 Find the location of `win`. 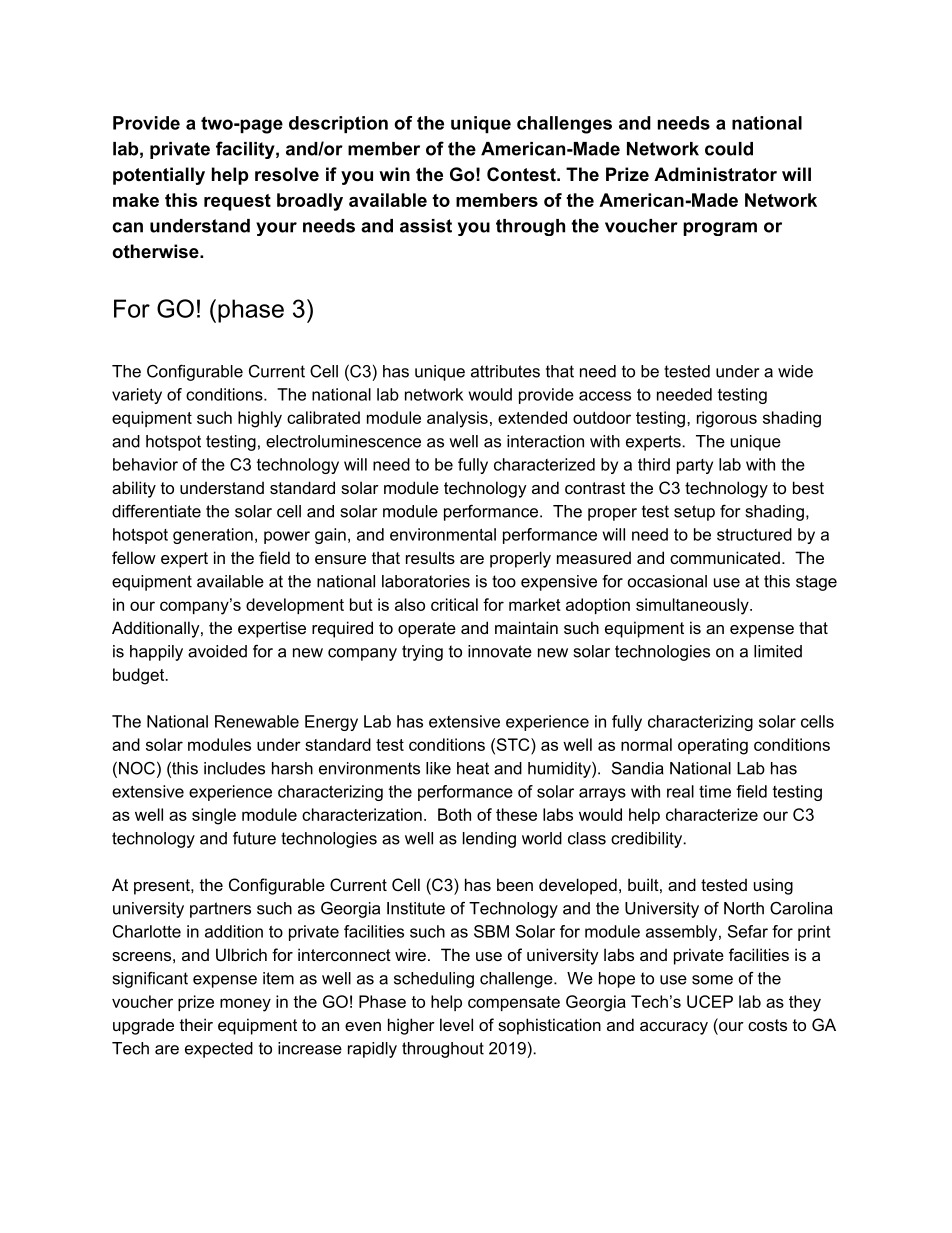

win is located at coordinates (394, 174).
